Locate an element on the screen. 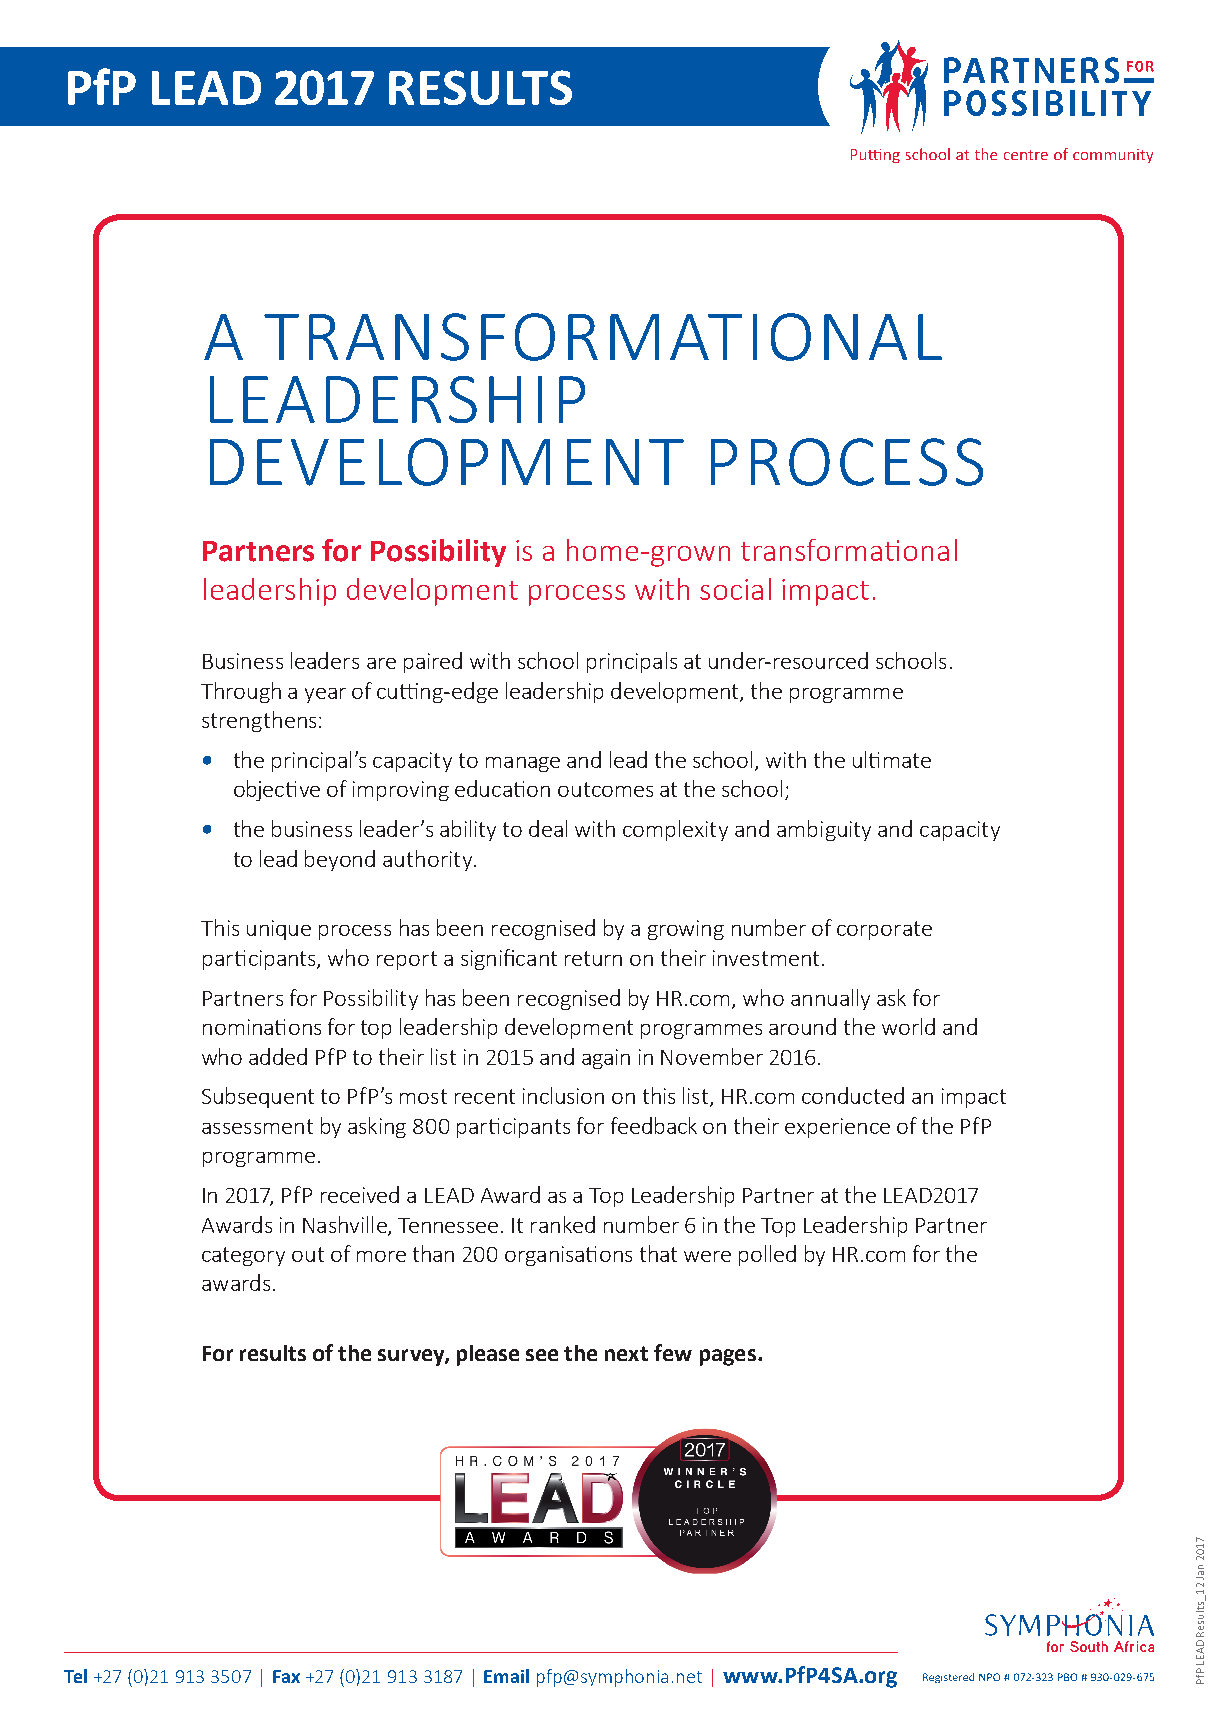 The height and width of the screenshot is (1720, 1217). social is located at coordinates (735, 589).
